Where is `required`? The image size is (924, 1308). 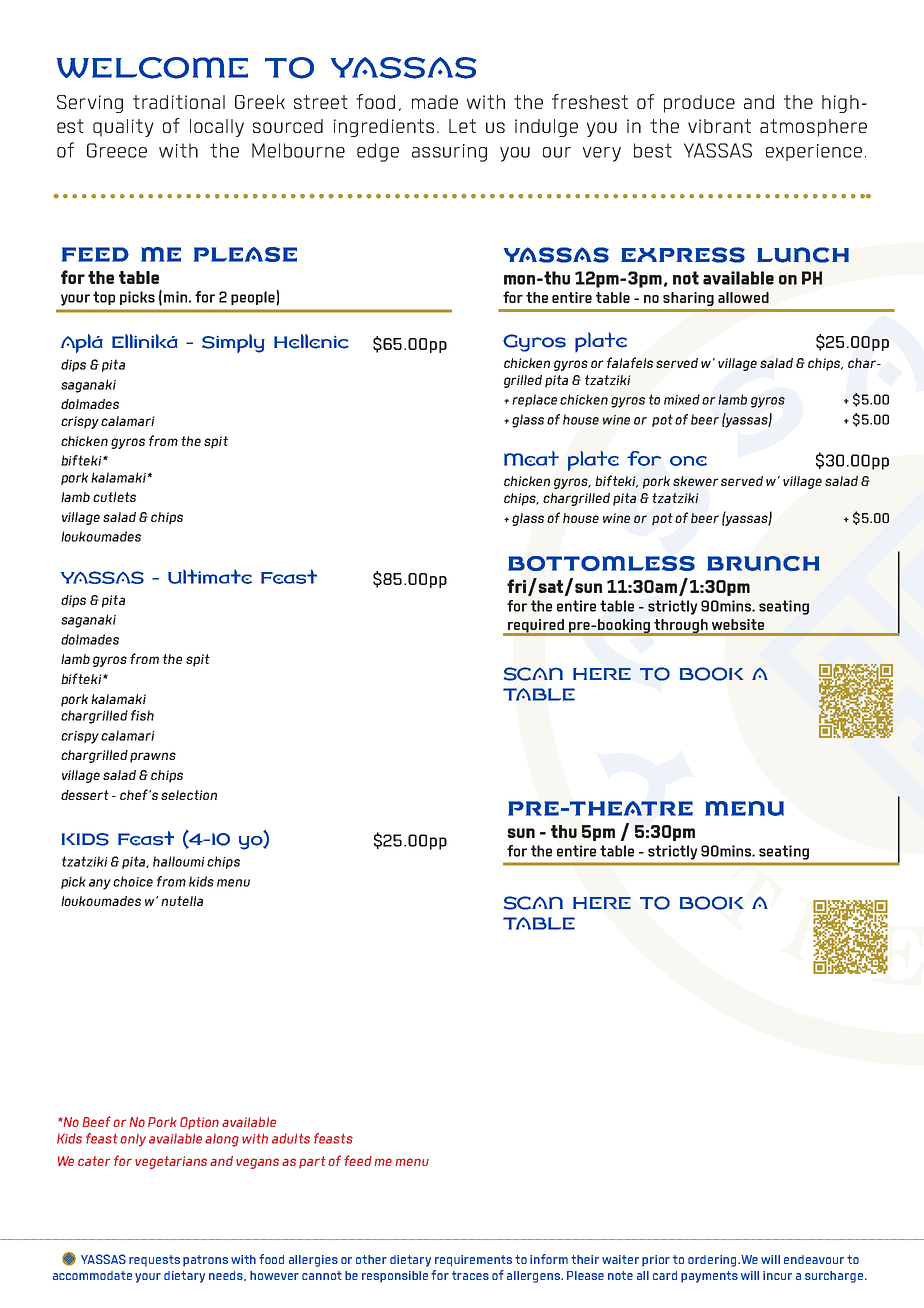 required is located at coordinates (536, 627).
